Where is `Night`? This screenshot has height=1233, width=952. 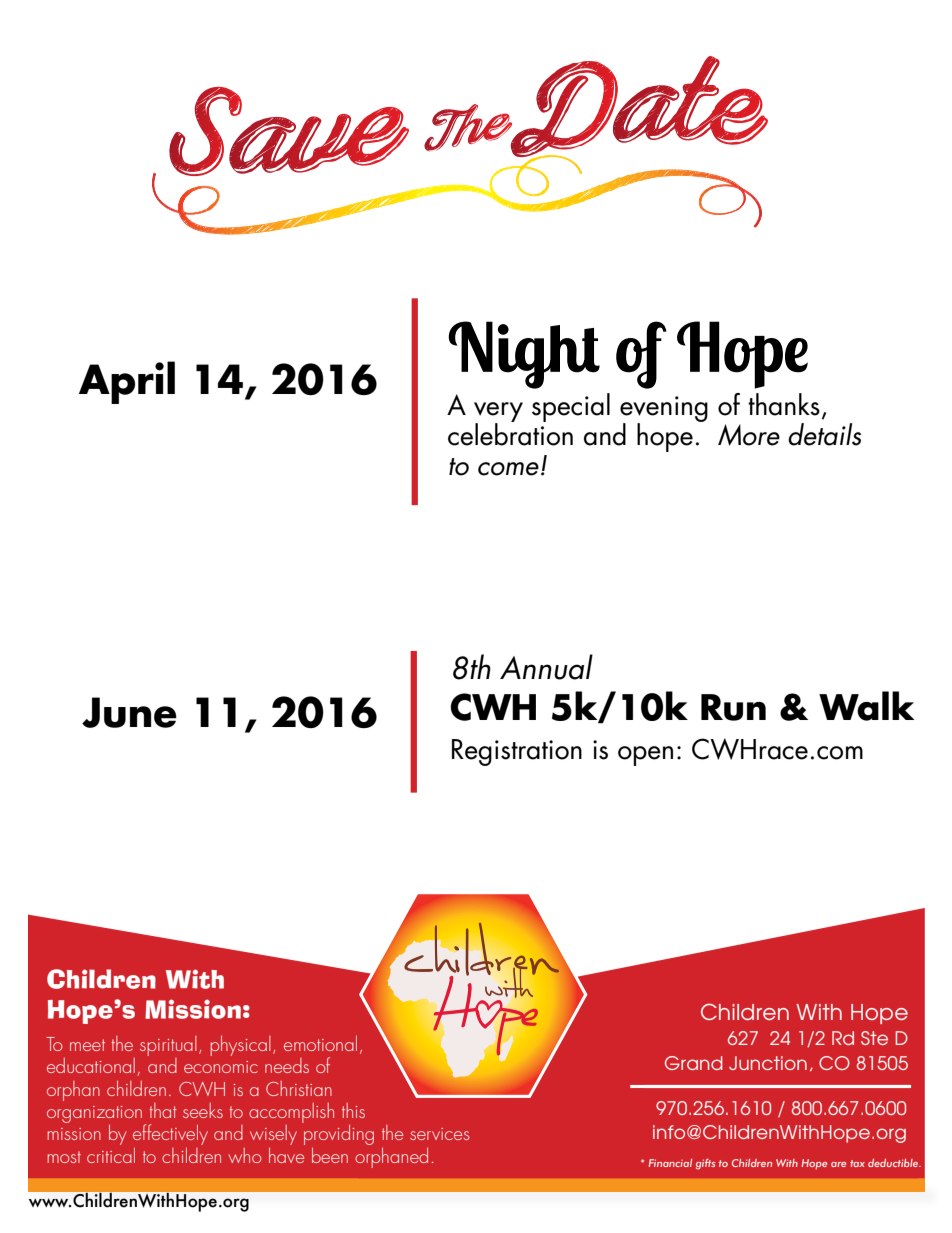
Night is located at coordinates (524, 355).
